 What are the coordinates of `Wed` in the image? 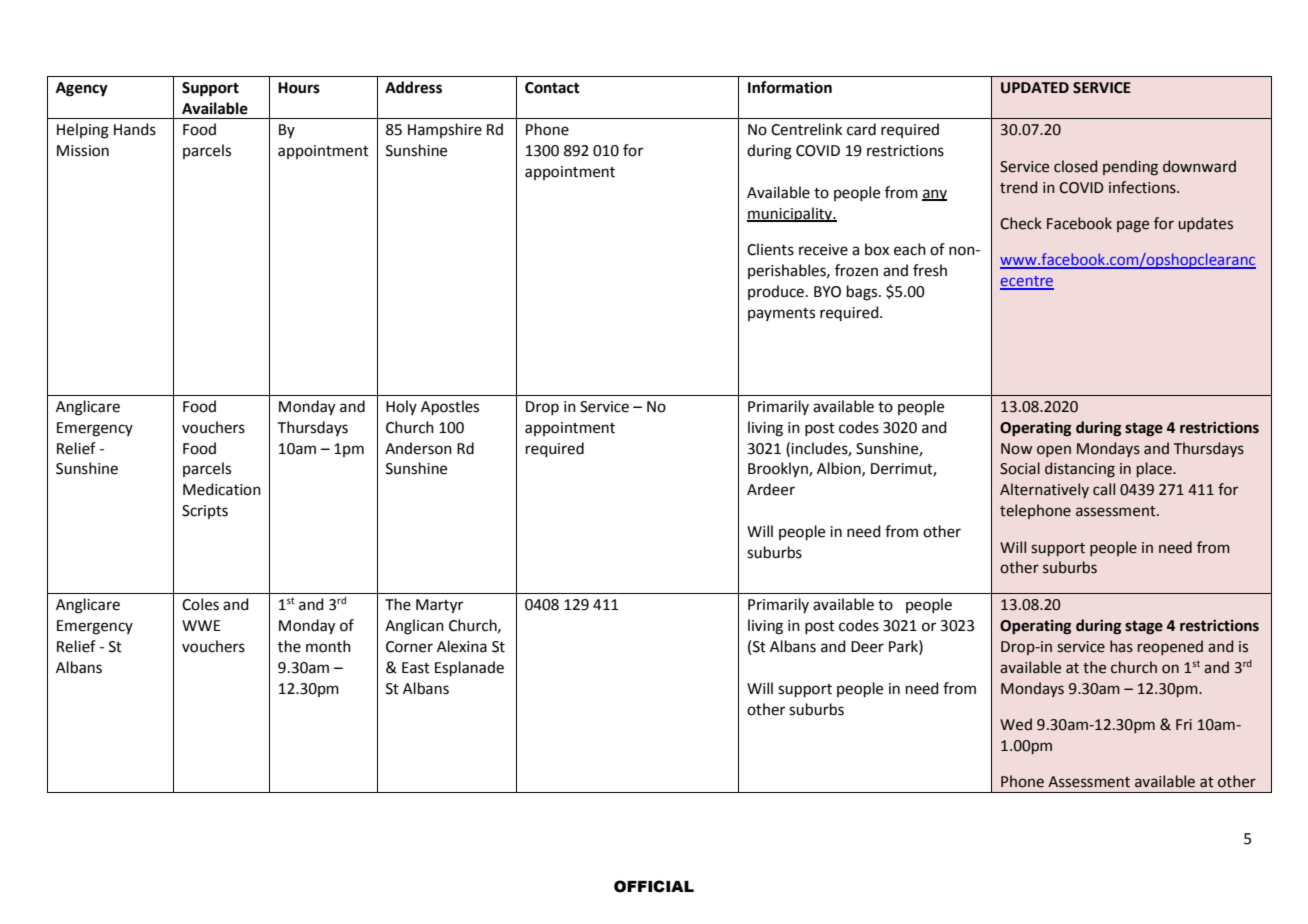 It's located at (1016, 724).
